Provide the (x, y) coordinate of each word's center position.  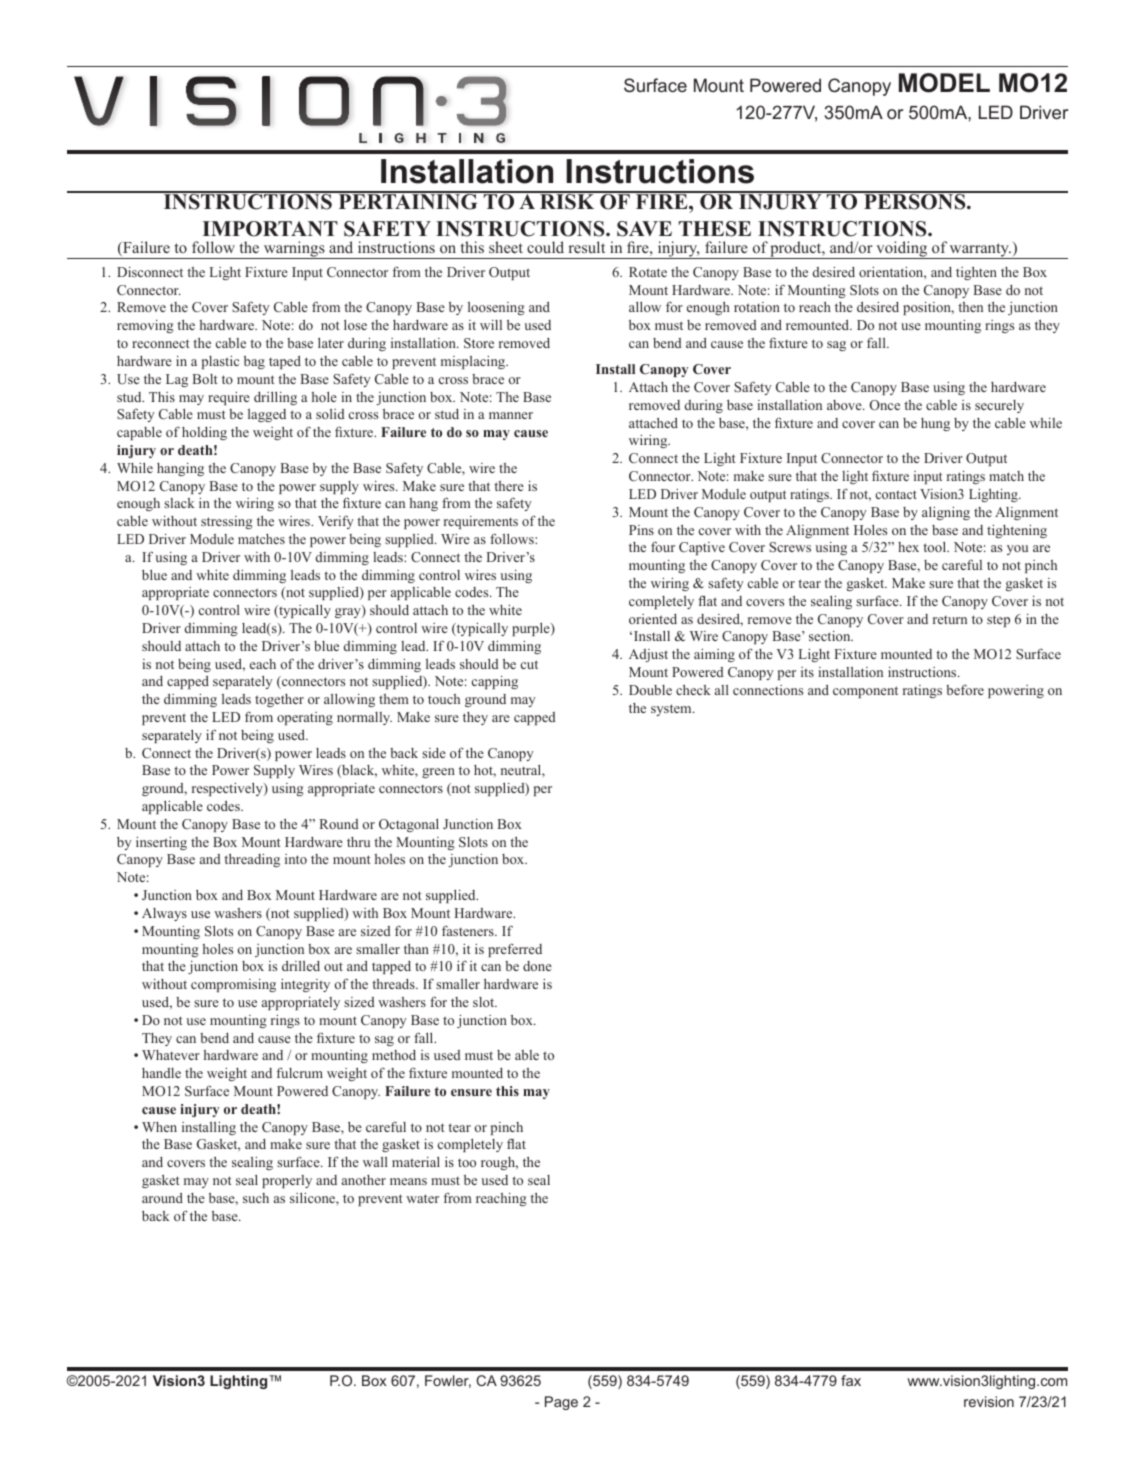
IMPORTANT (270, 229)
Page (561, 1403)
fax (851, 1380)
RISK (567, 201)
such (256, 1198)
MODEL (944, 83)
